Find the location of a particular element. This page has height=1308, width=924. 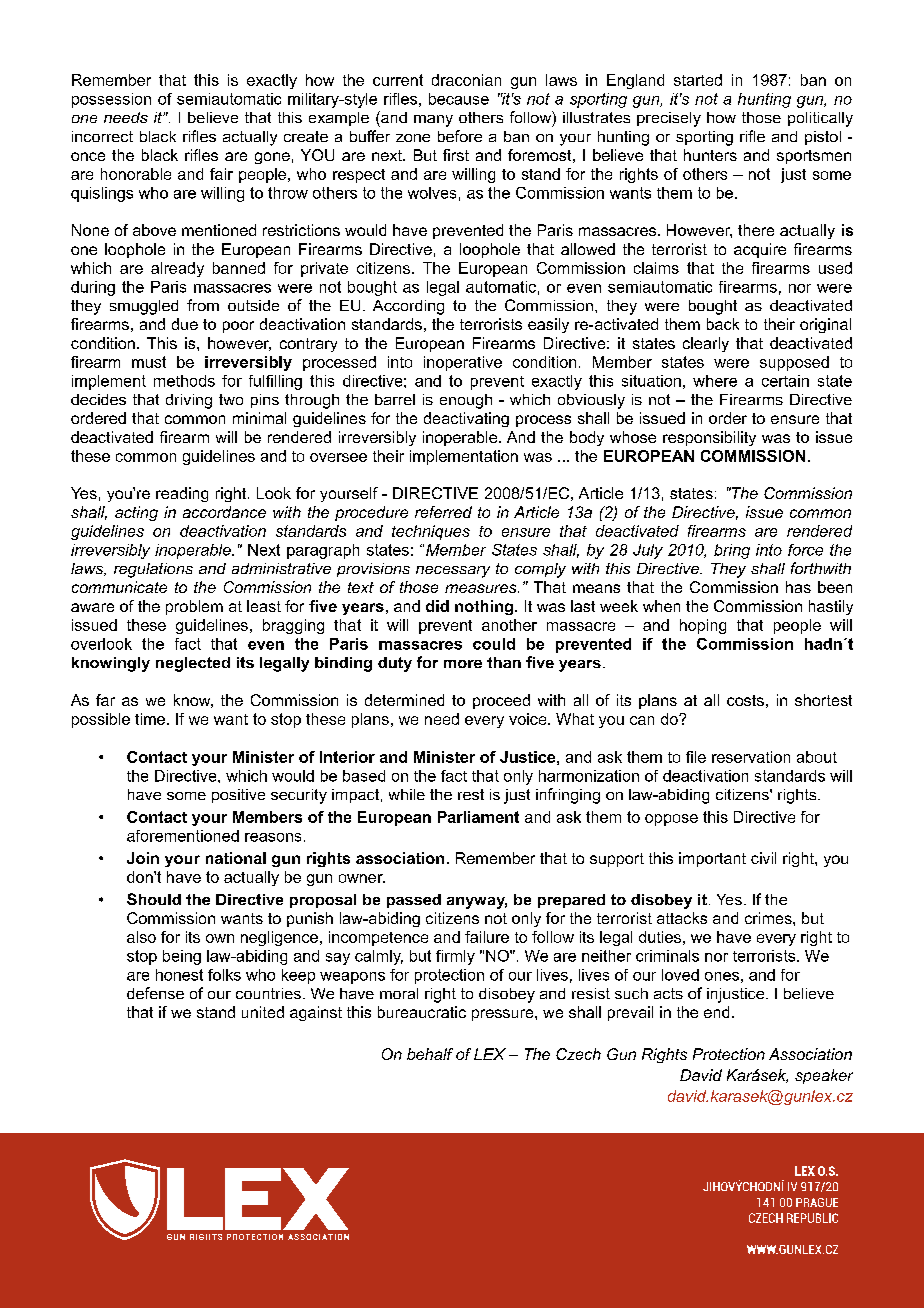

because is located at coordinates (459, 99).
